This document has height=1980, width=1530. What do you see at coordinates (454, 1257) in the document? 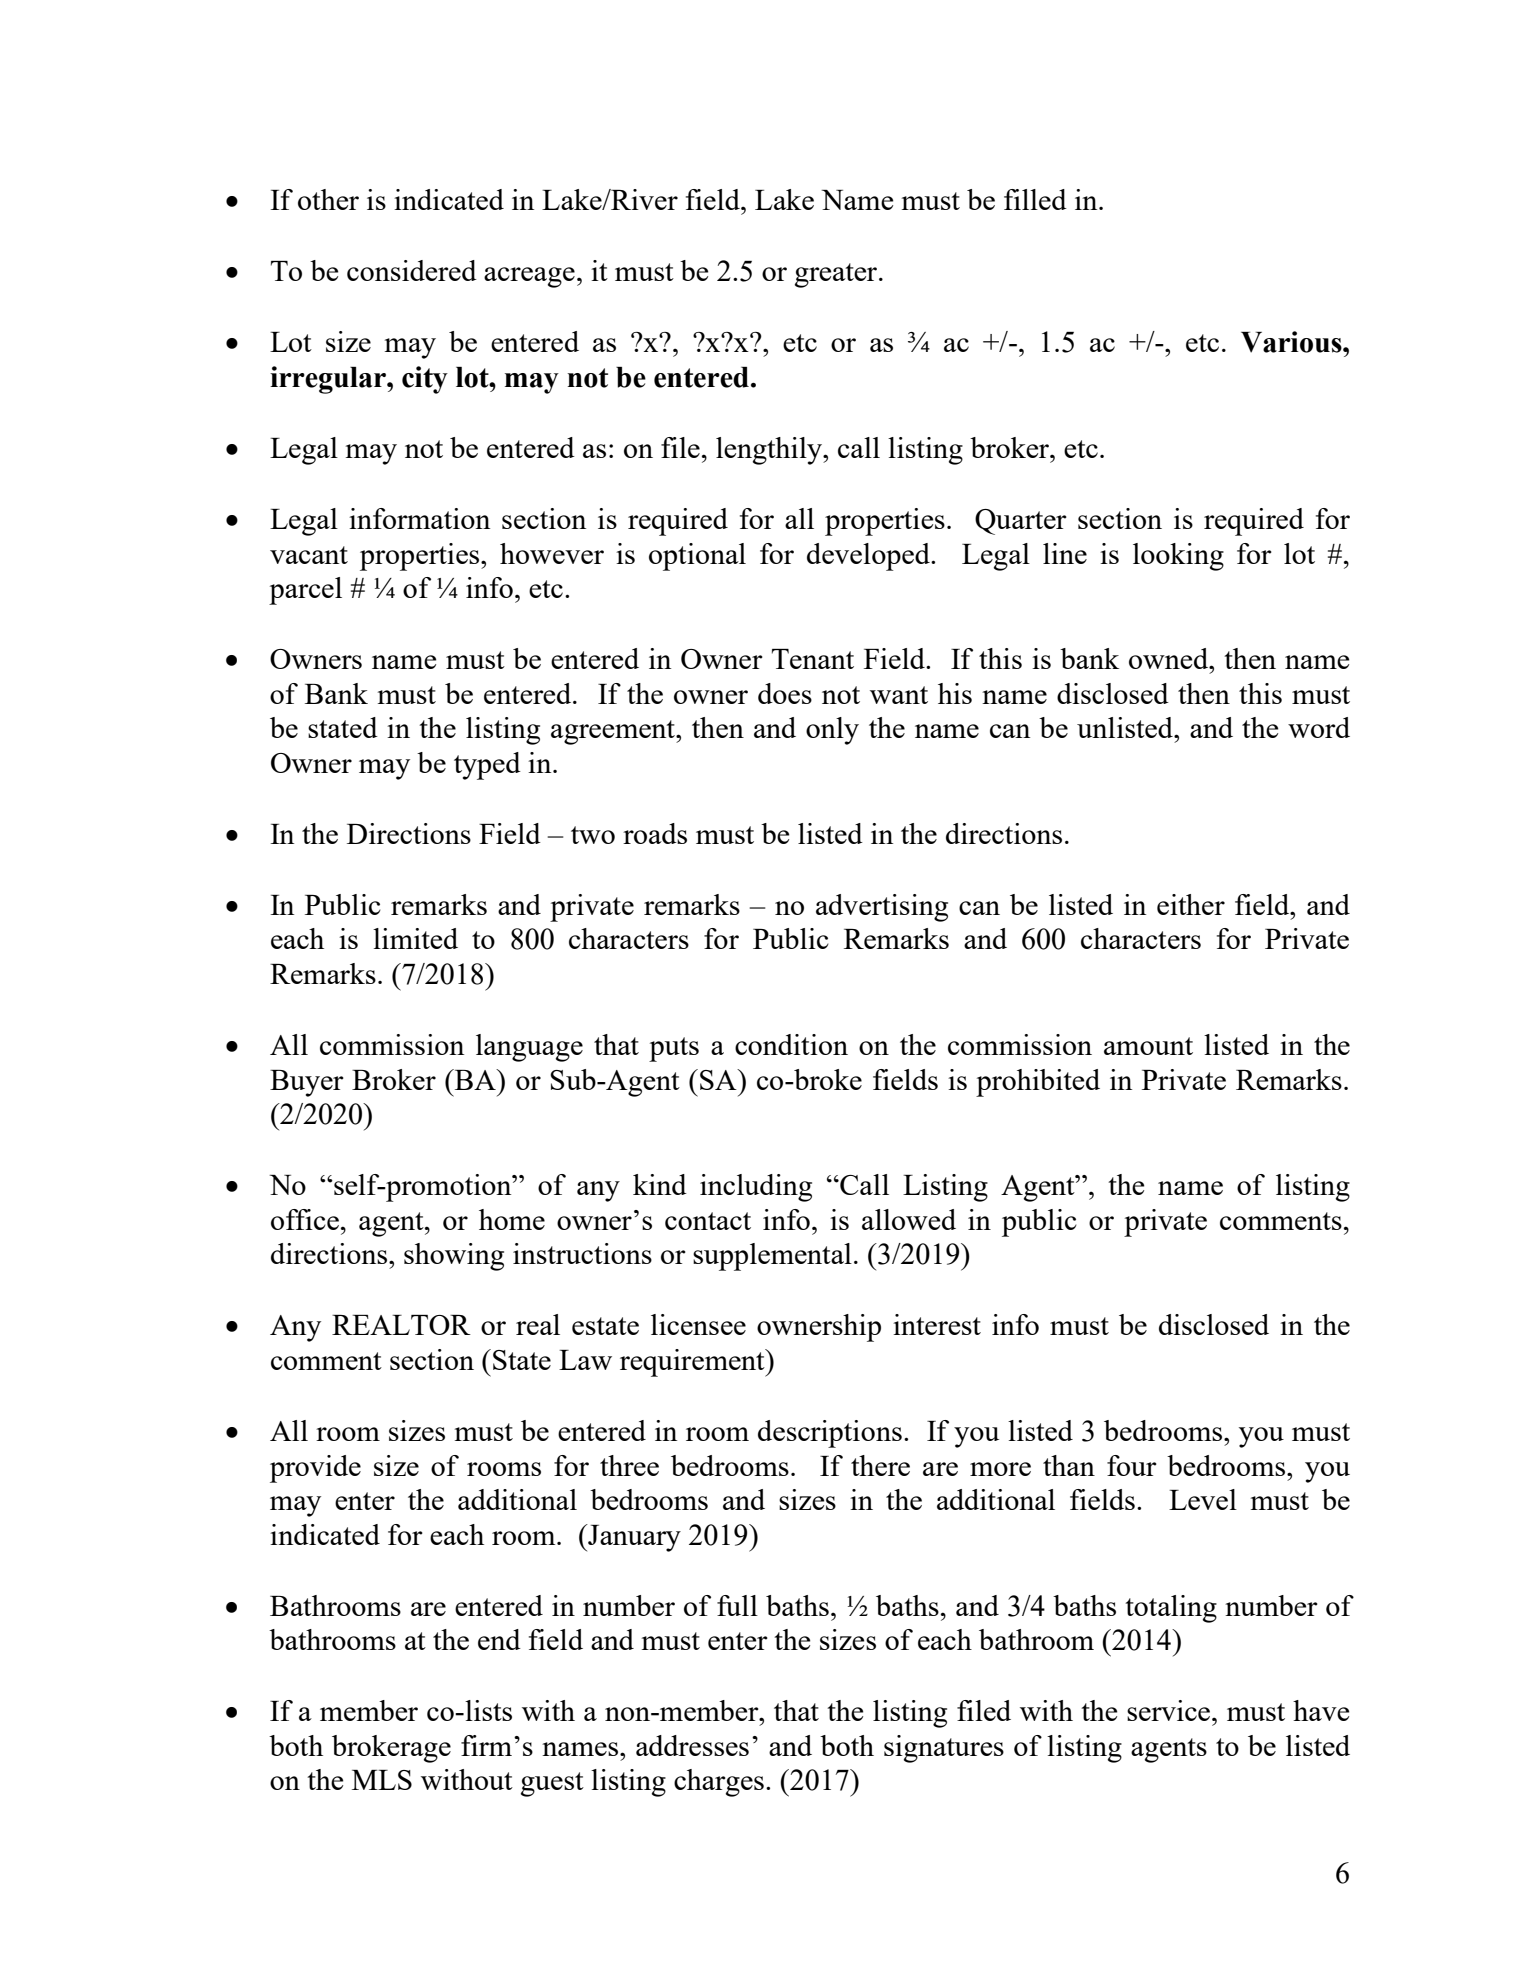
I see `showing` at bounding box center [454, 1257].
